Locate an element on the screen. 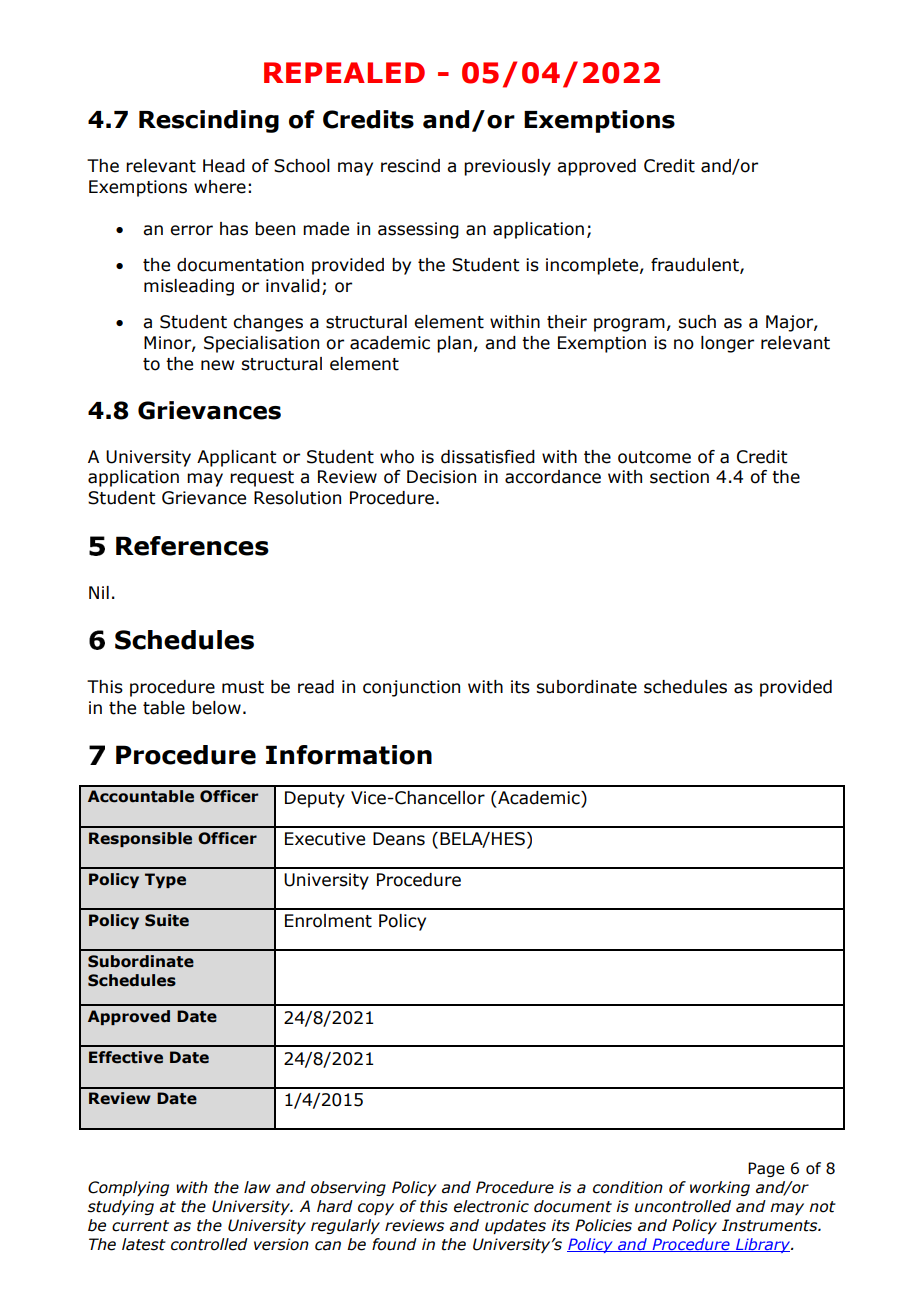  current is located at coordinates (140, 1226).
